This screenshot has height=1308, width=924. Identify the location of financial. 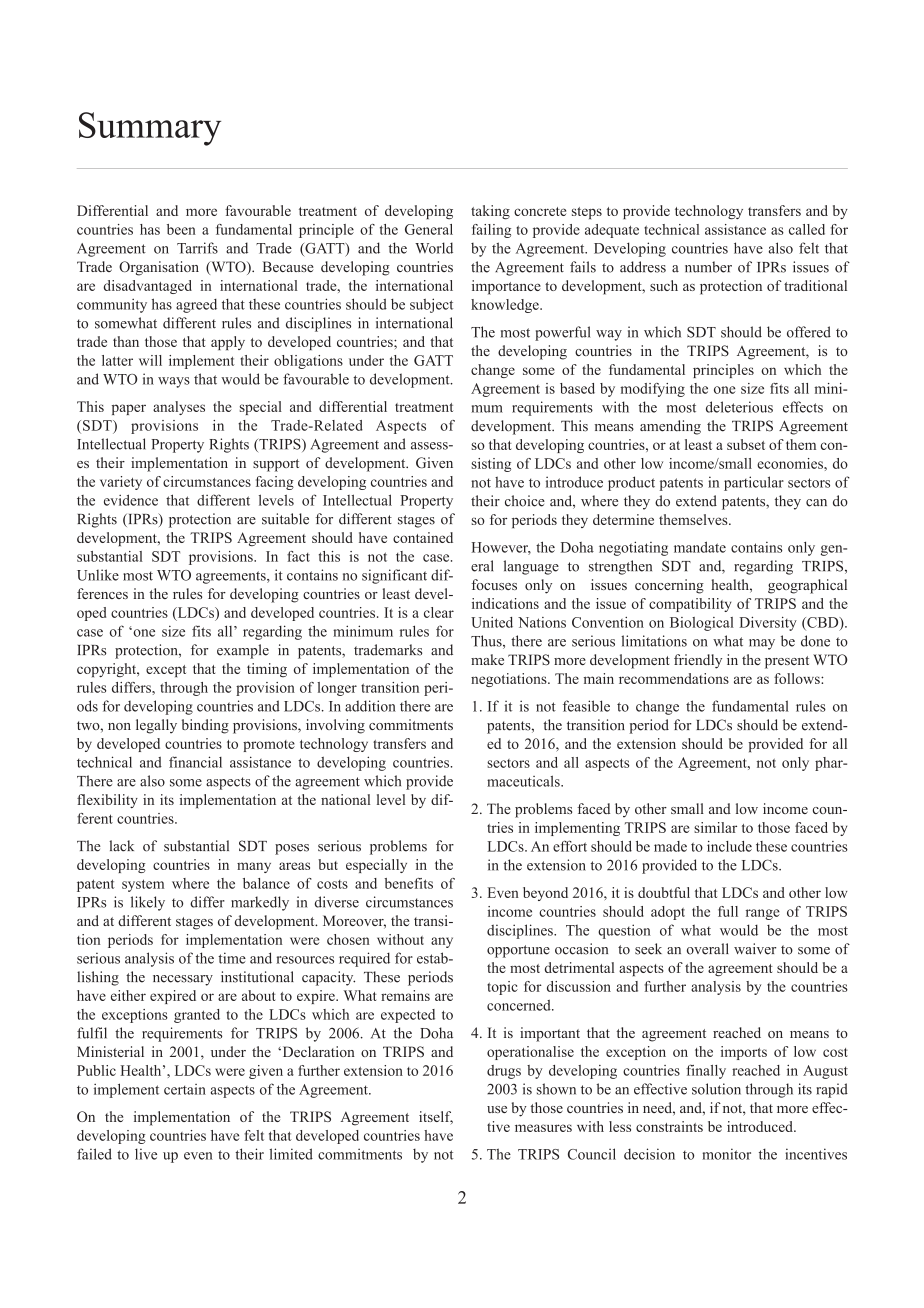
(195, 762).
